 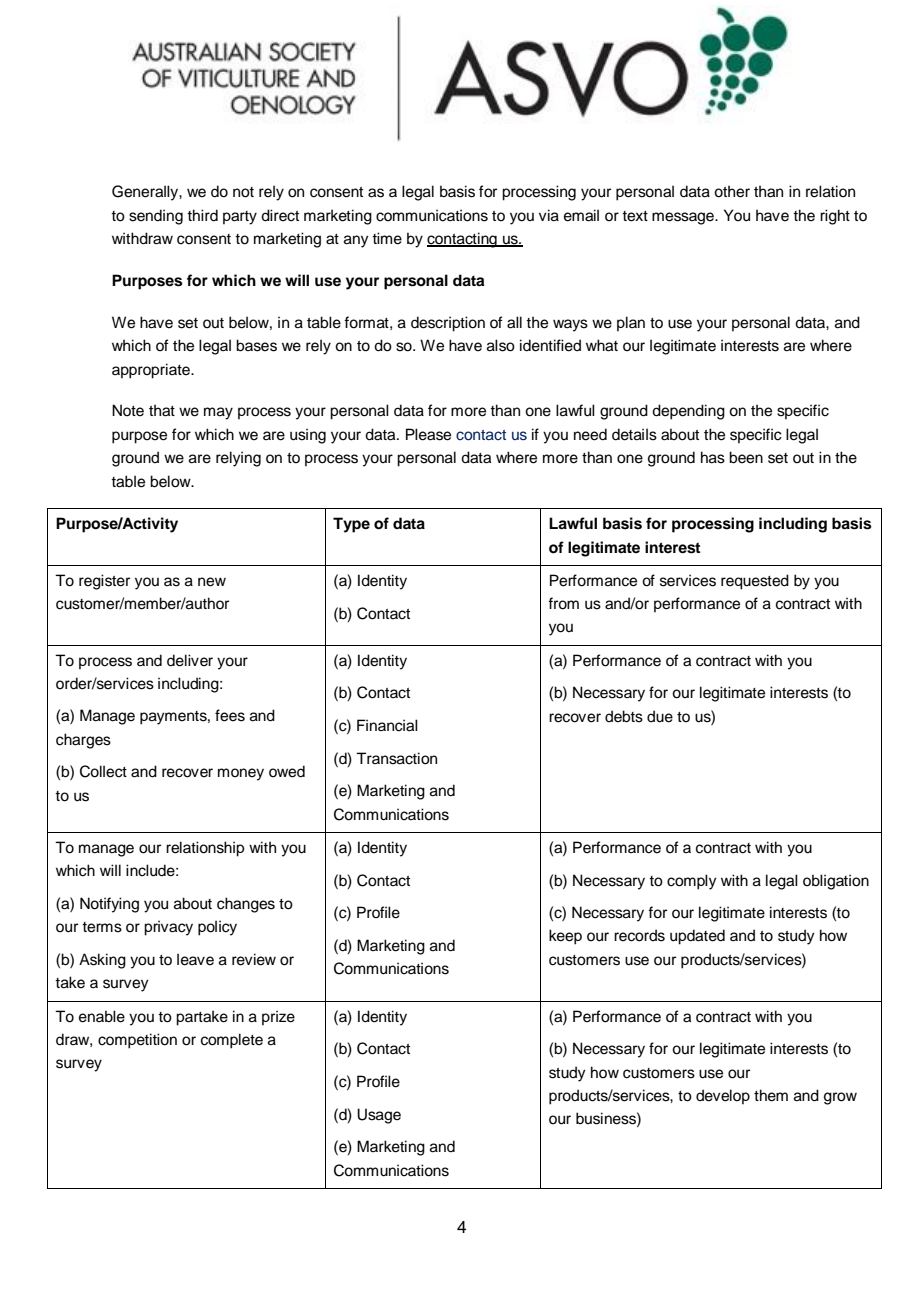 What do you see at coordinates (692, 882) in the document?
I see `comply` at bounding box center [692, 882].
